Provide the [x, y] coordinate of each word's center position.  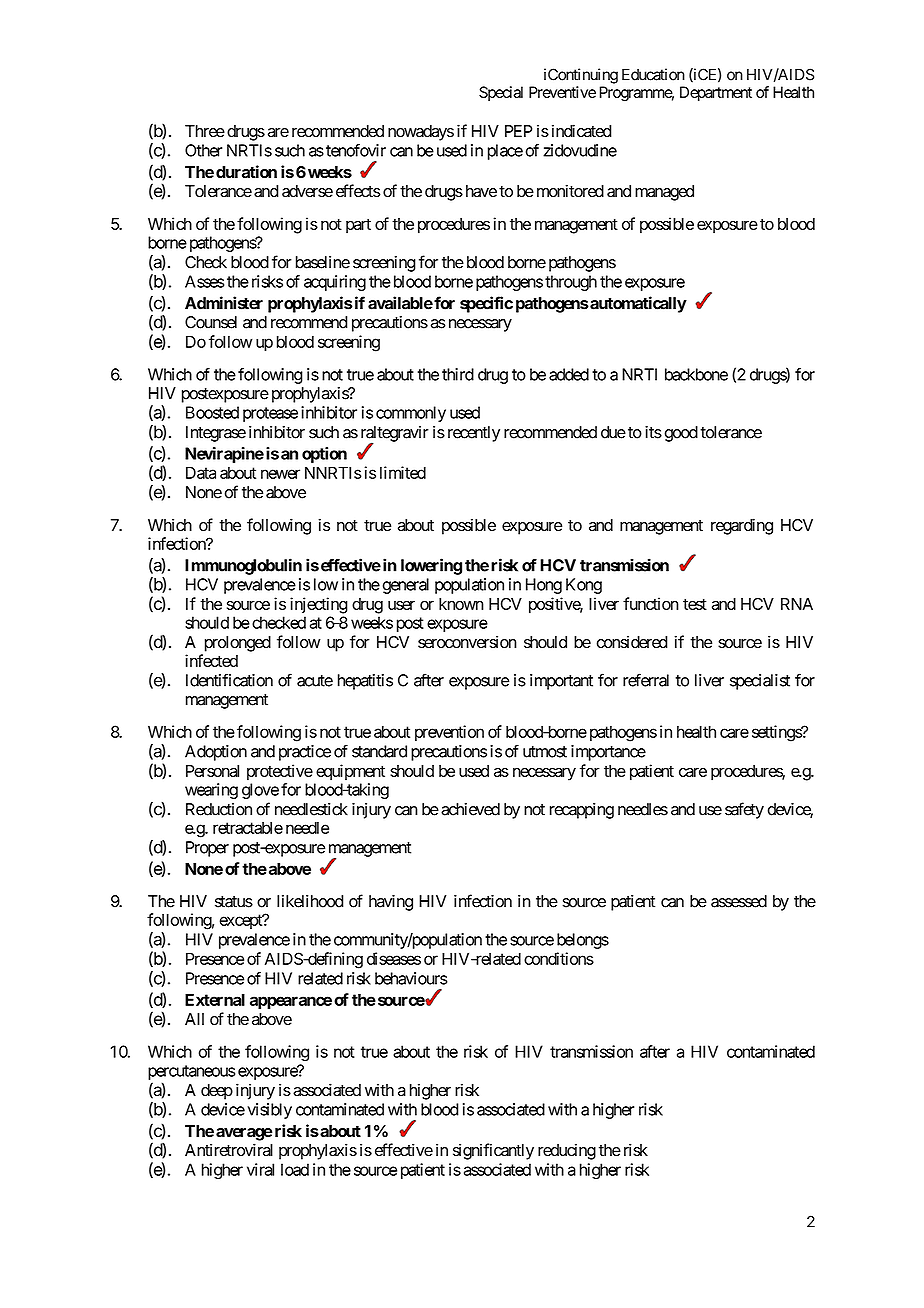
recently [474, 434]
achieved [470, 809]
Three [205, 131]
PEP [518, 131]
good [681, 434]
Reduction [219, 809]
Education [653, 74]
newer [280, 474]
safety [744, 810]
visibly [269, 1111]
